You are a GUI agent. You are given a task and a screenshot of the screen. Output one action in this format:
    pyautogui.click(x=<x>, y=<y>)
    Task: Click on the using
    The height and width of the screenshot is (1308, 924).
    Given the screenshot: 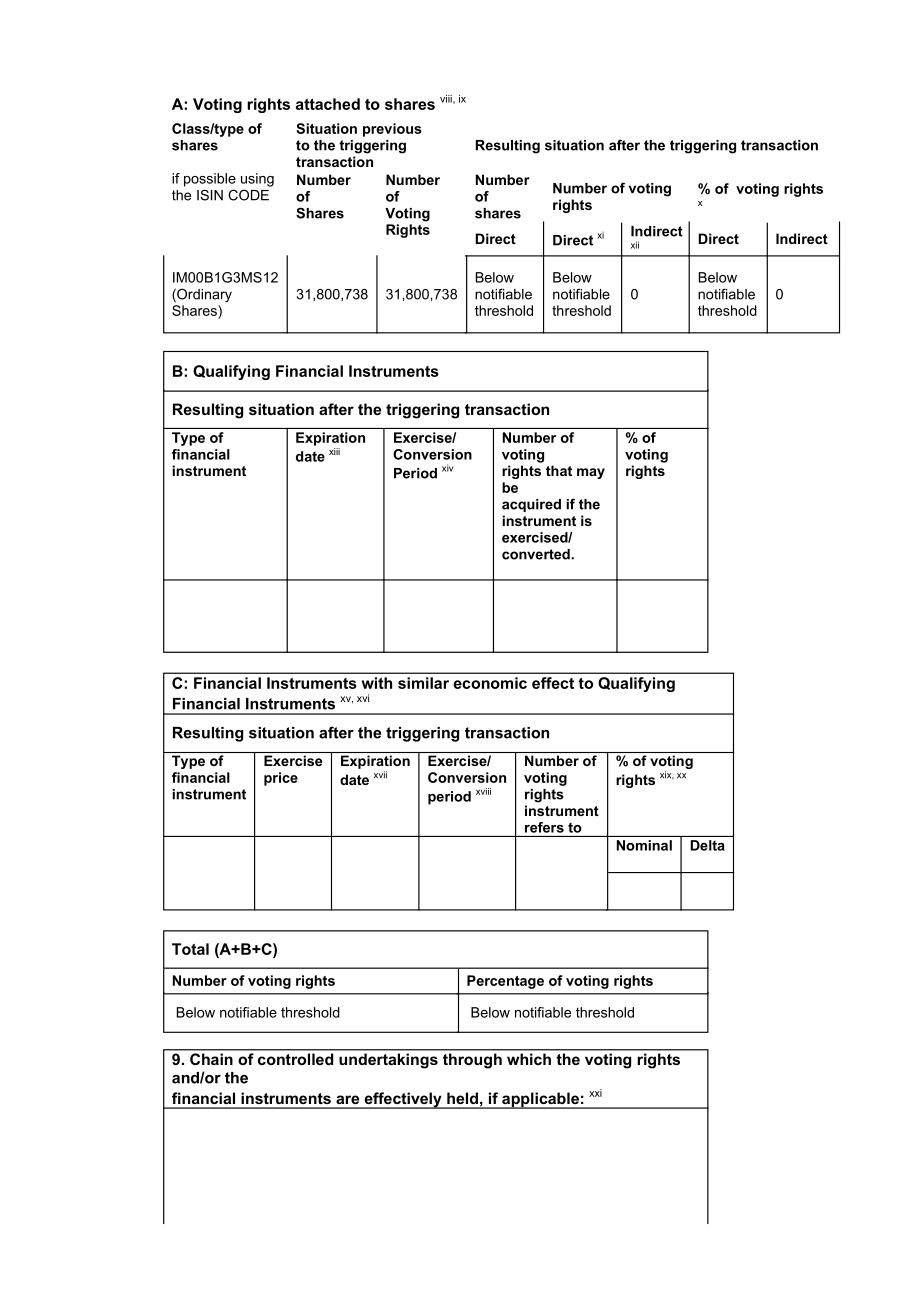 What is the action you would take?
    pyautogui.click(x=257, y=180)
